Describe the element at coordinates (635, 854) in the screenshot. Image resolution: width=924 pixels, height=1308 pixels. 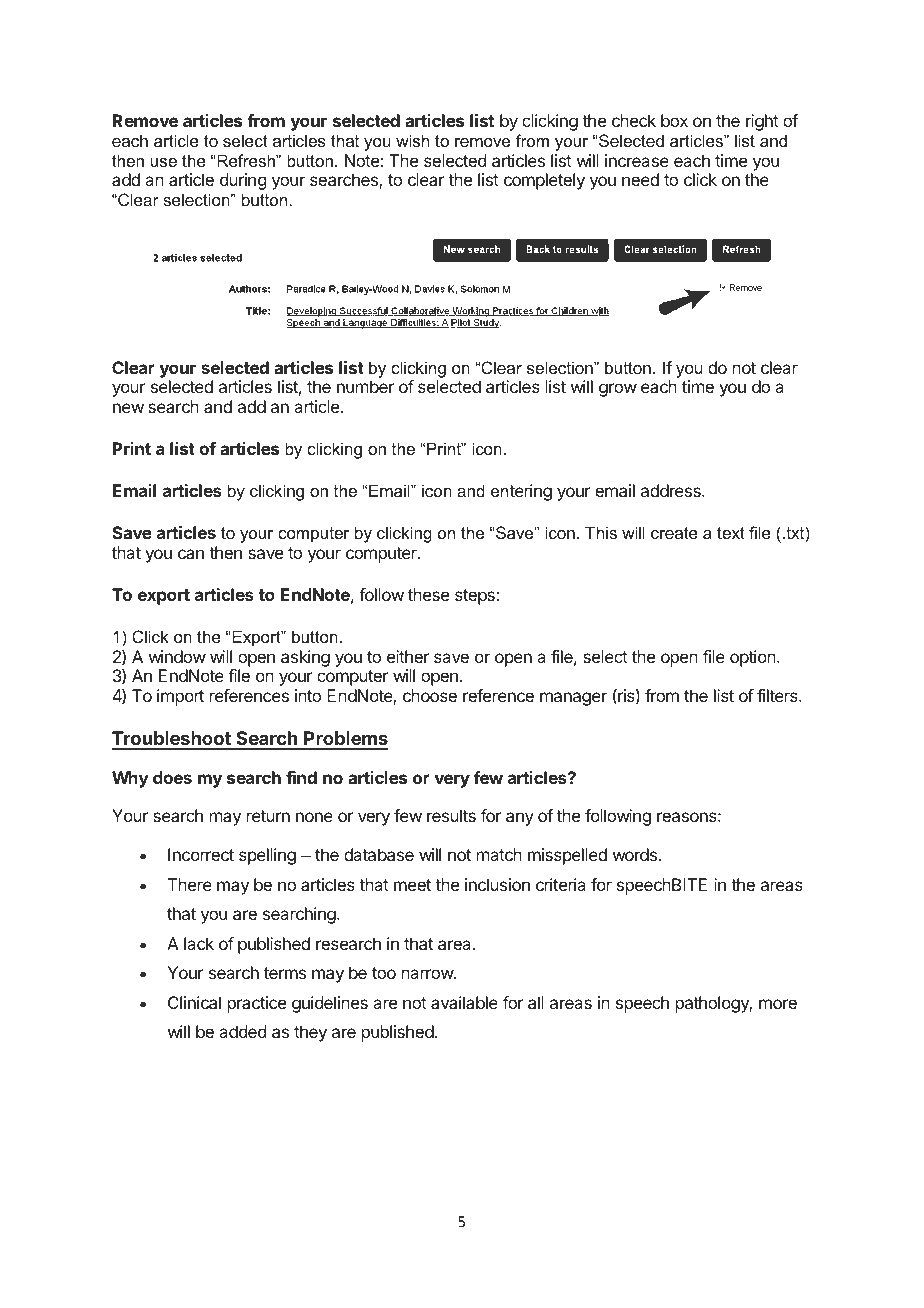
I see `words` at that location.
